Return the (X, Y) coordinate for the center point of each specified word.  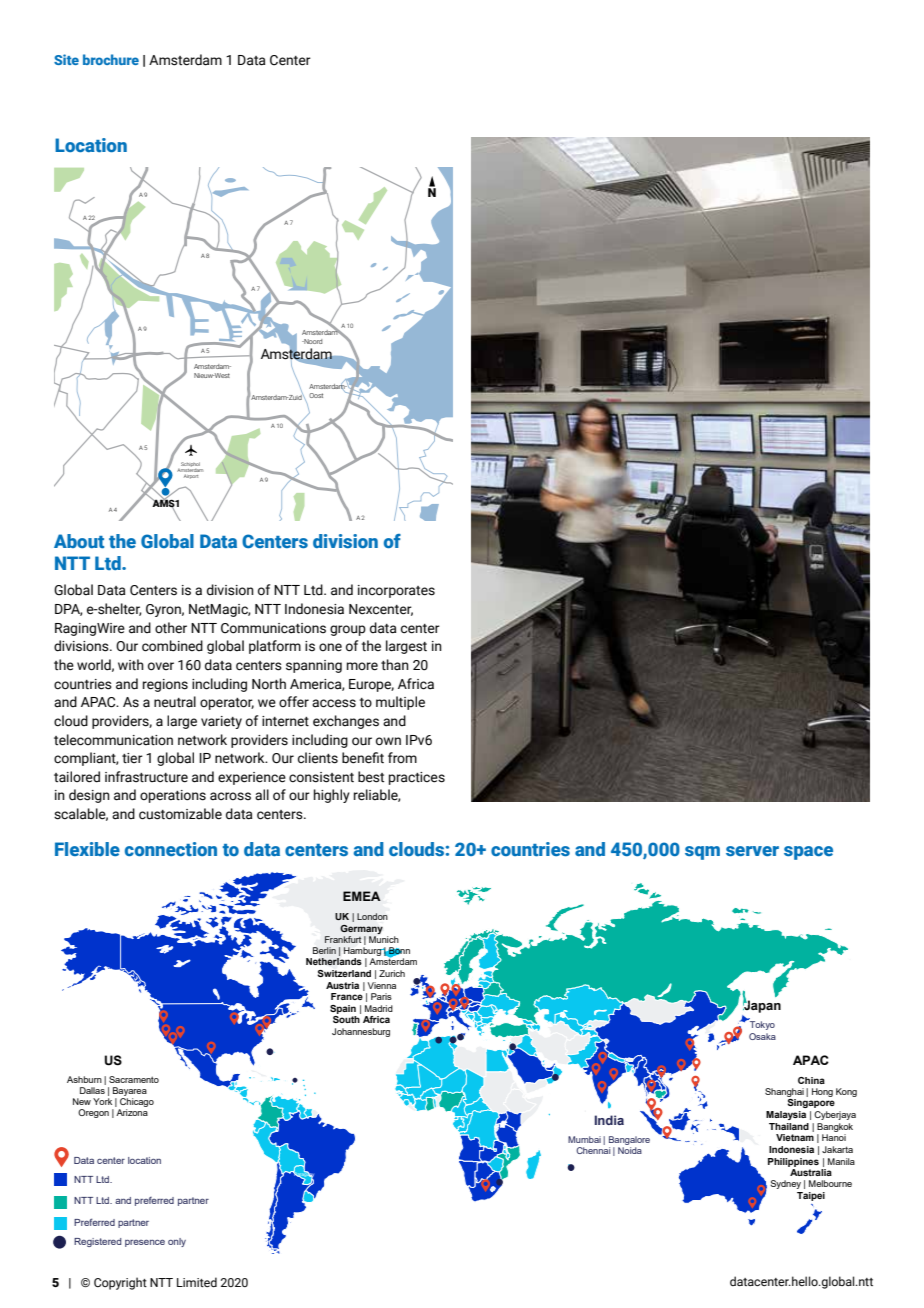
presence (145, 1243)
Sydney (785, 1184)
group (348, 630)
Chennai (593, 1150)
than (395, 665)
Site (66, 59)
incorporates (396, 591)
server (752, 851)
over (161, 666)
